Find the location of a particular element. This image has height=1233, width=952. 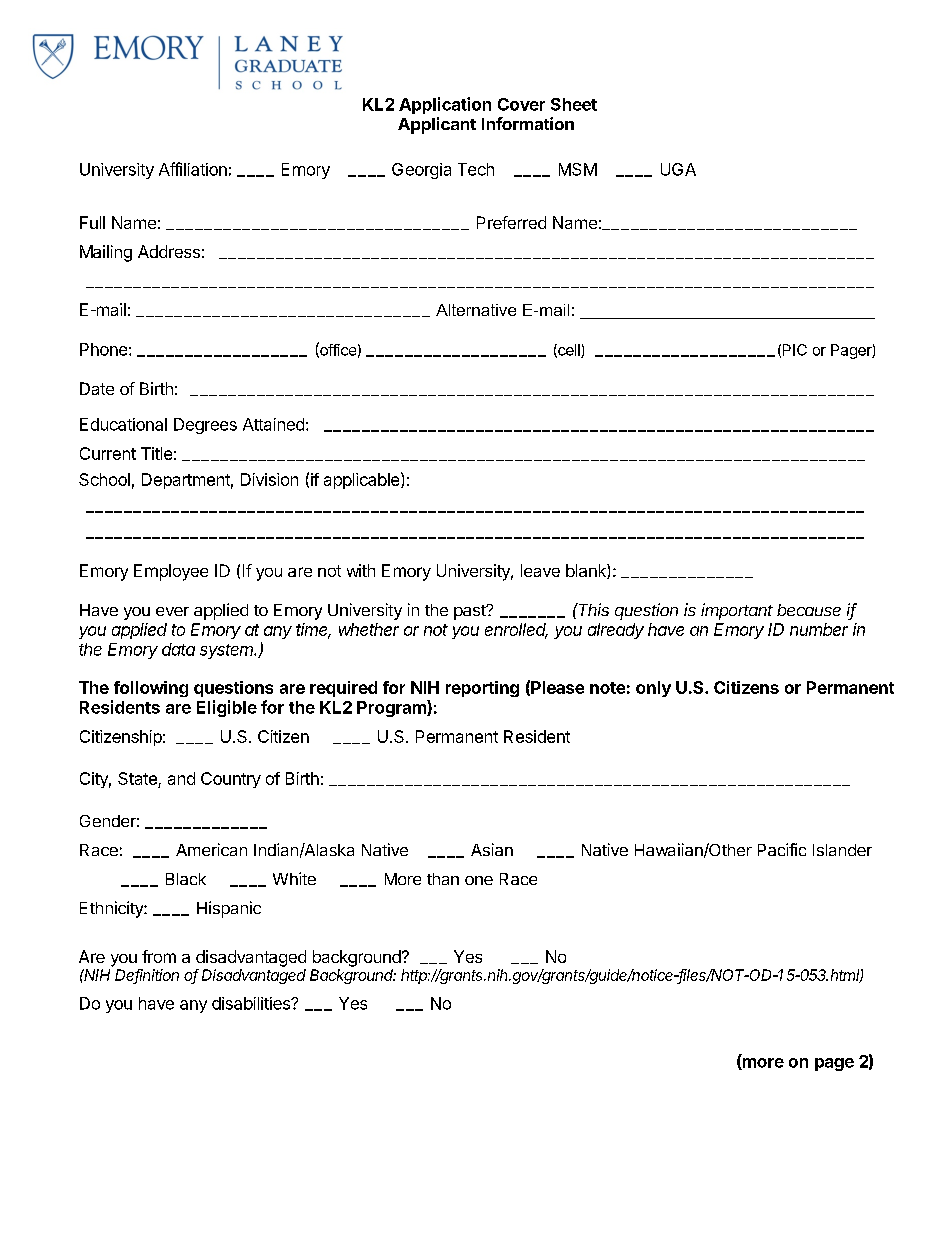

Date is located at coordinates (97, 388).
